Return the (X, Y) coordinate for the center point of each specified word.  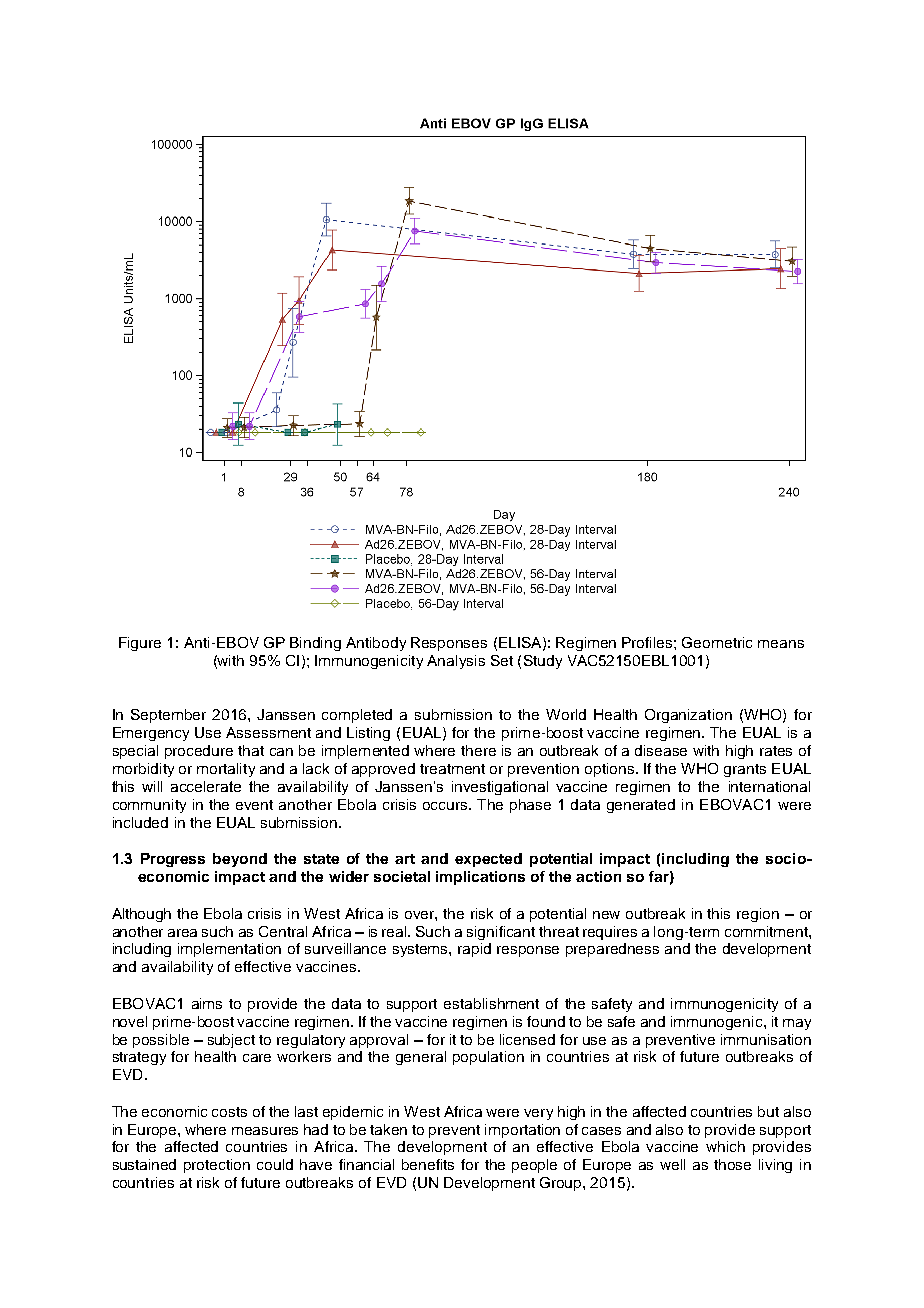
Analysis (456, 662)
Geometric (717, 642)
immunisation (766, 1039)
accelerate (206, 786)
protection (217, 1166)
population (488, 1058)
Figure (140, 644)
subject (231, 1041)
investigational (500, 788)
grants (745, 770)
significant (501, 933)
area (182, 933)
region (758, 915)
